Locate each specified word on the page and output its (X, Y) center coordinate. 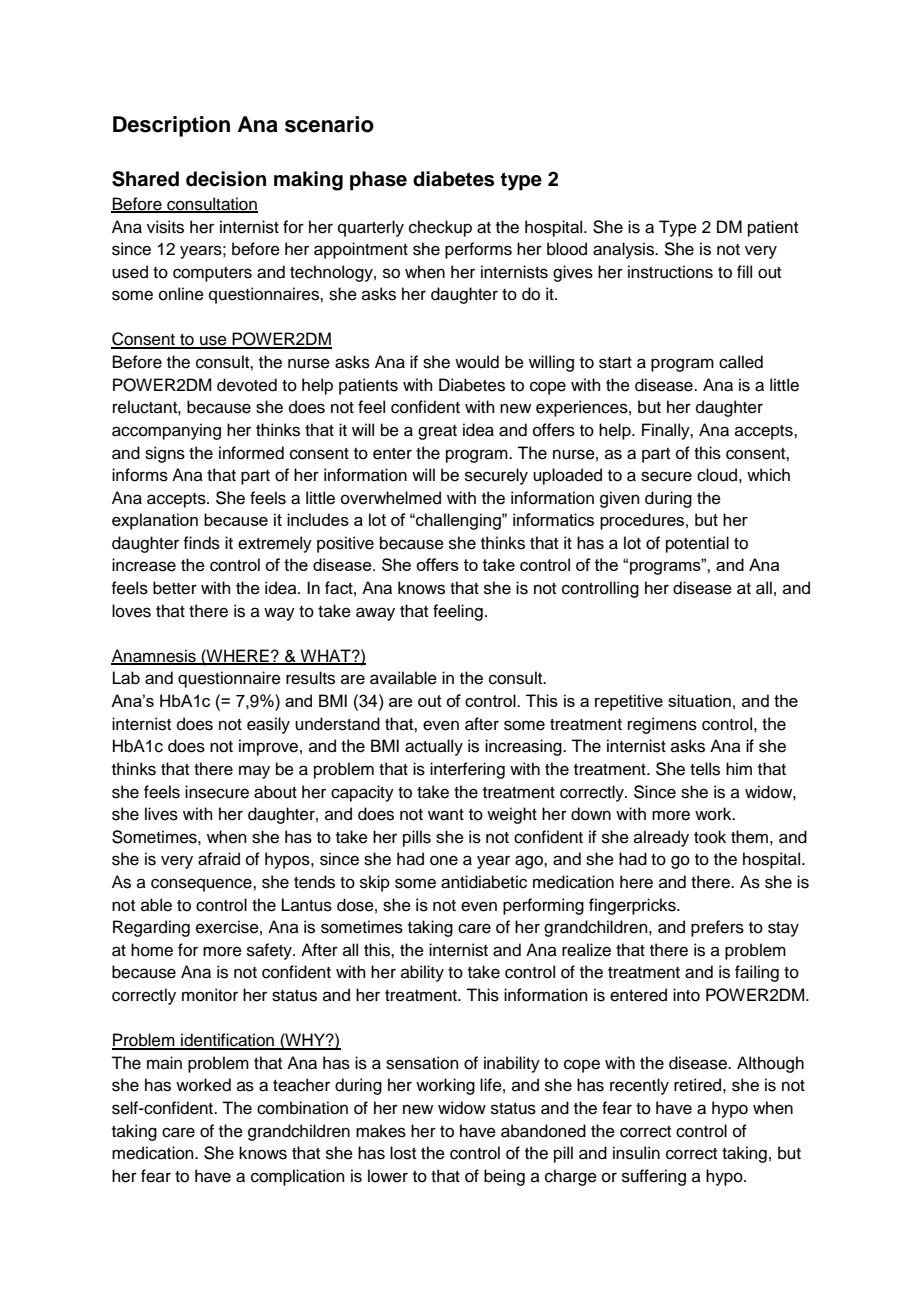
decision (226, 179)
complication (298, 1177)
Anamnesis (154, 657)
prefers (717, 928)
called (741, 362)
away (375, 614)
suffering (654, 1177)
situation (699, 700)
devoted (247, 385)
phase (378, 181)
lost (403, 1153)
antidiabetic (484, 882)
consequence (202, 885)
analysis (624, 250)
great (437, 432)
